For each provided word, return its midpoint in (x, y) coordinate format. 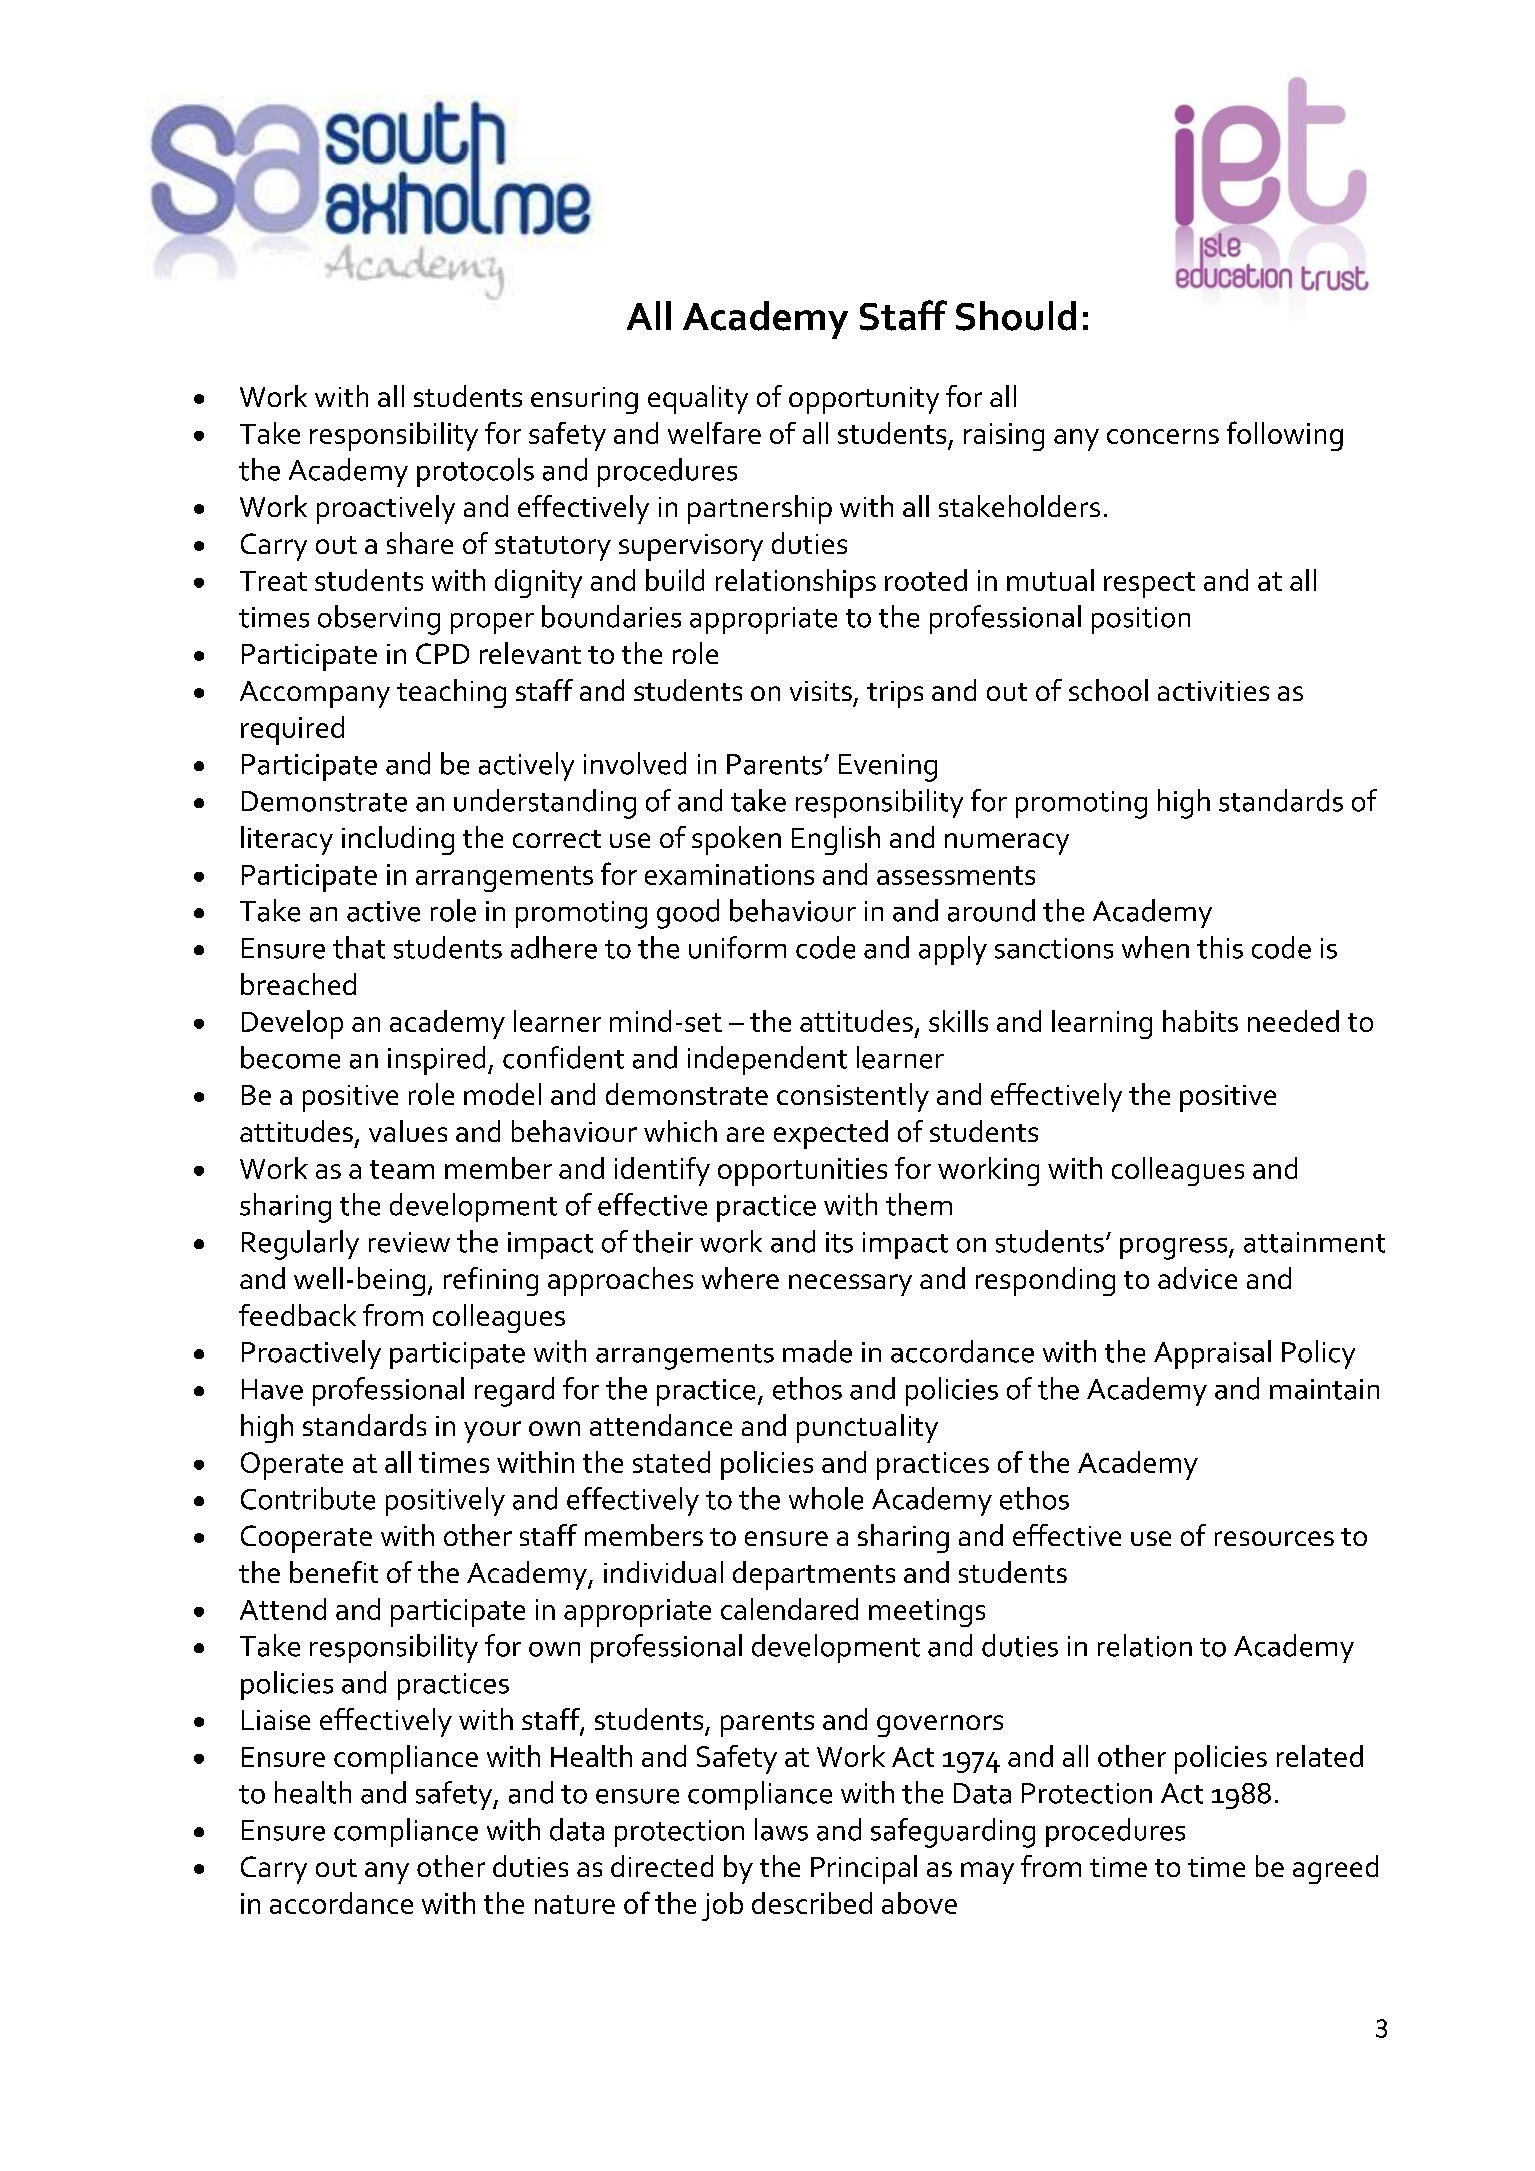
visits (821, 691)
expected (831, 1134)
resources (1274, 1538)
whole (826, 1498)
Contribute (308, 1498)
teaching (451, 693)
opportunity (864, 400)
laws (781, 1829)
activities (1213, 691)
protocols (475, 472)
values (408, 1131)
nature (575, 1904)
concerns (1163, 436)
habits (1200, 1021)
